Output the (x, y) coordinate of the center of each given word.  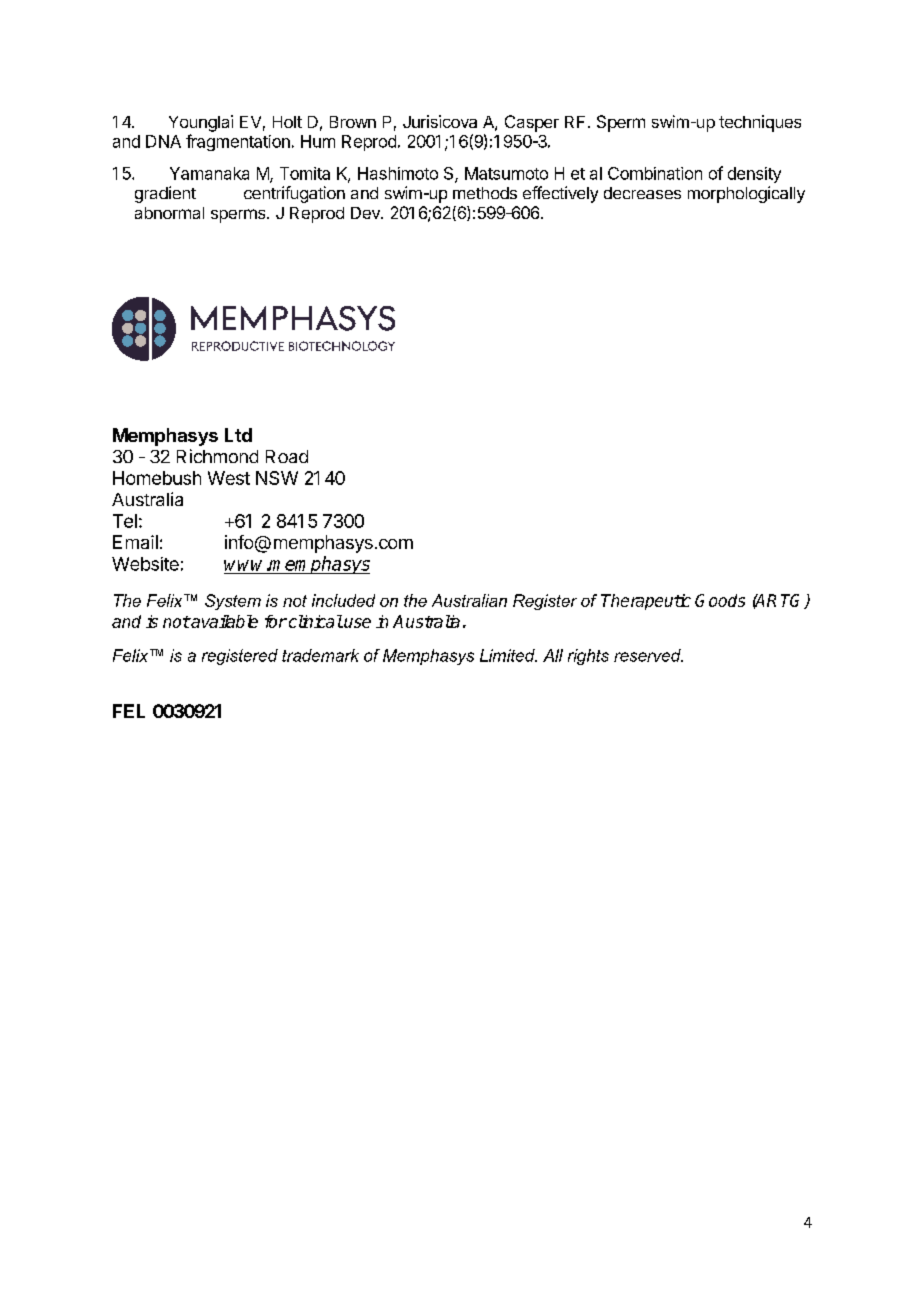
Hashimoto (398, 173)
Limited (508, 655)
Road (287, 456)
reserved (648, 655)
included (343, 600)
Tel (125, 521)
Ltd (238, 435)
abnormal (169, 213)
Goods (720, 600)
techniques (760, 123)
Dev (366, 213)
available (223, 621)
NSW (277, 478)
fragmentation (238, 142)
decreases (642, 193)
